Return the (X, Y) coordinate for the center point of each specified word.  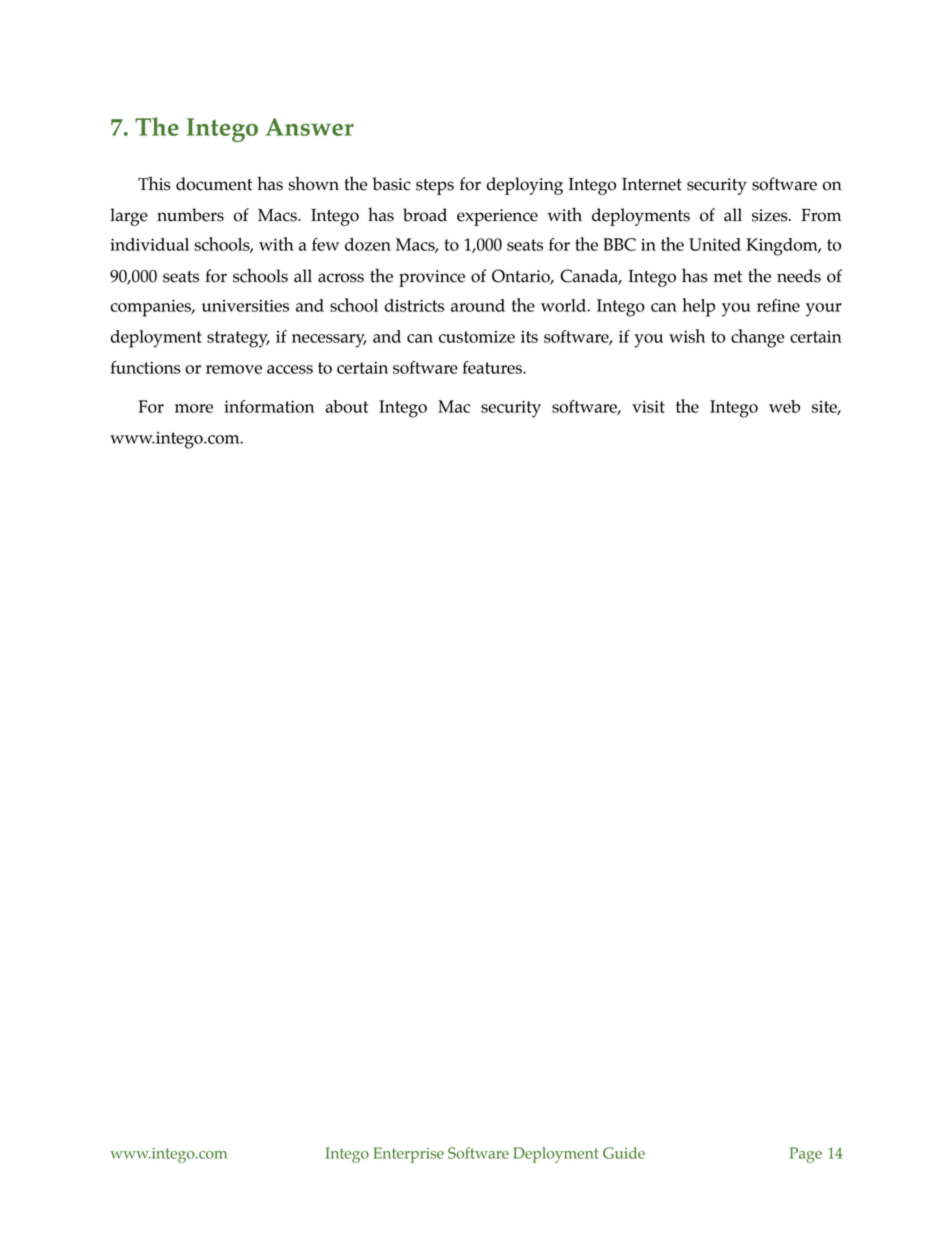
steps (435, 187)
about (346, 406)
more (194, 408)
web (784, 406)
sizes (771, 215)
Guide (624, 1153)
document (214, 184)
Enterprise (408, 1155)
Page (806, 1155)
